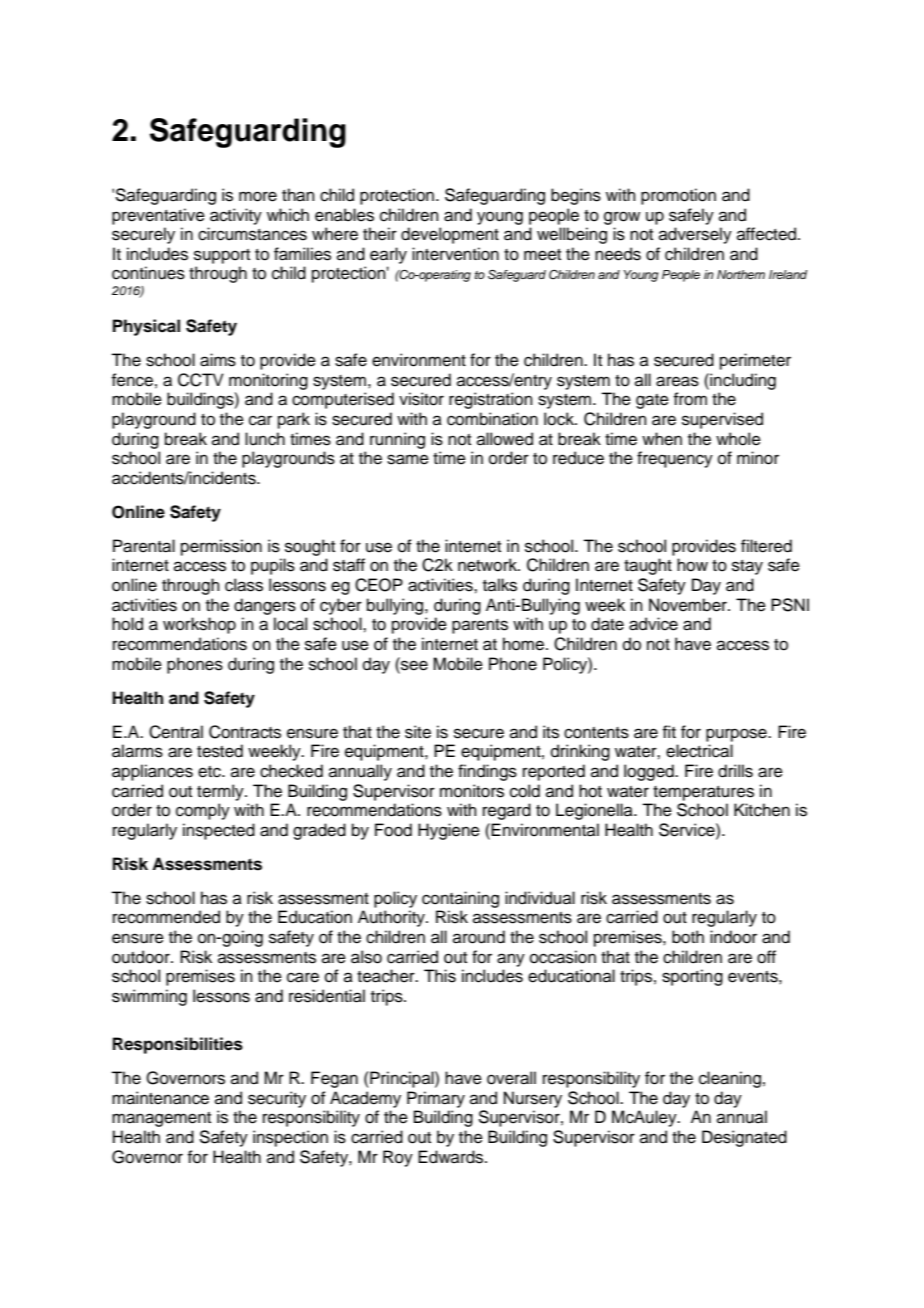 This page has width=924, height=1308. I want to click on see, so click(413, 664).
